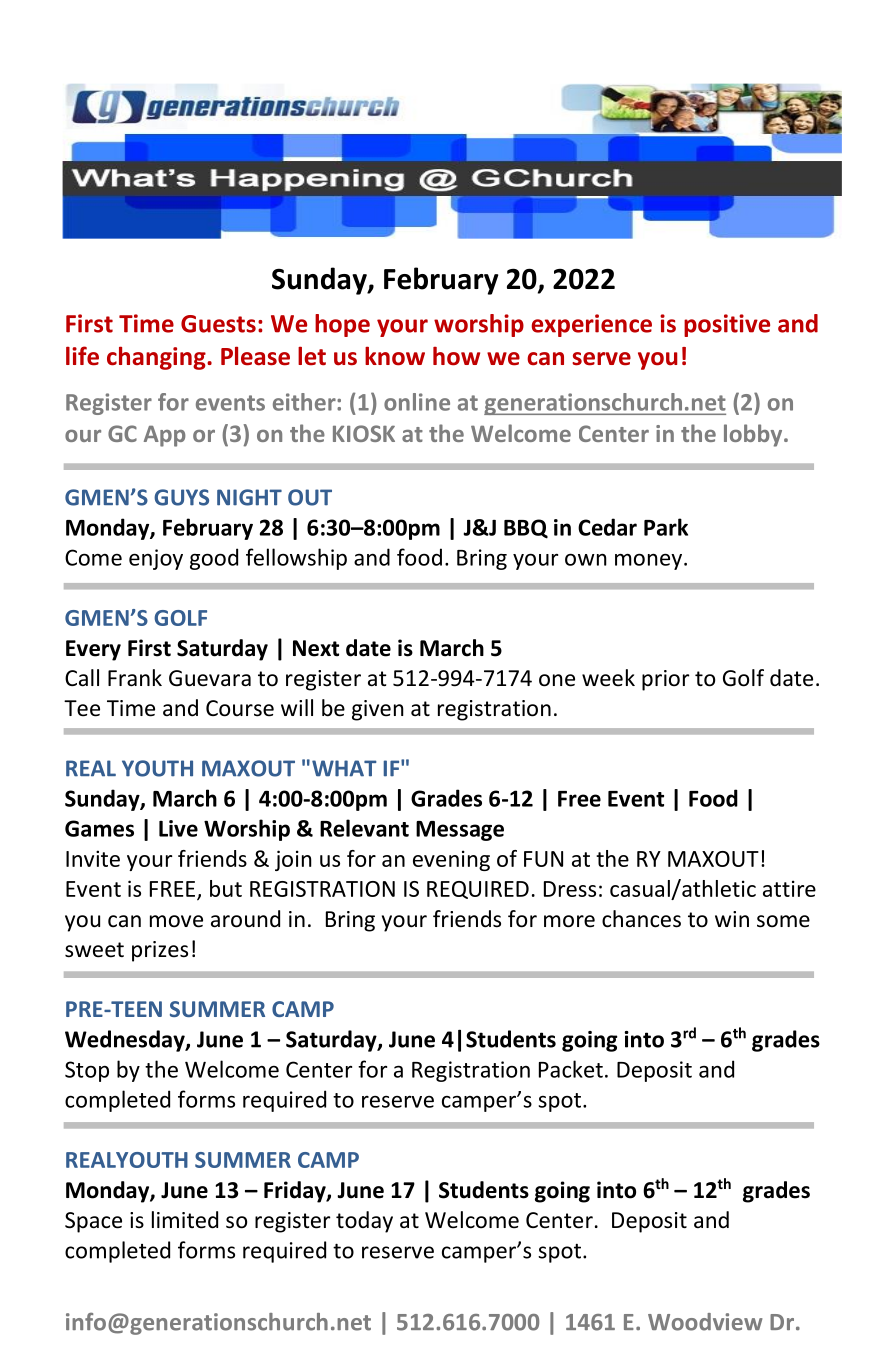 The height and width of the screenshot is (1372, 887). I want to click on prizes, so click(160, 951).
